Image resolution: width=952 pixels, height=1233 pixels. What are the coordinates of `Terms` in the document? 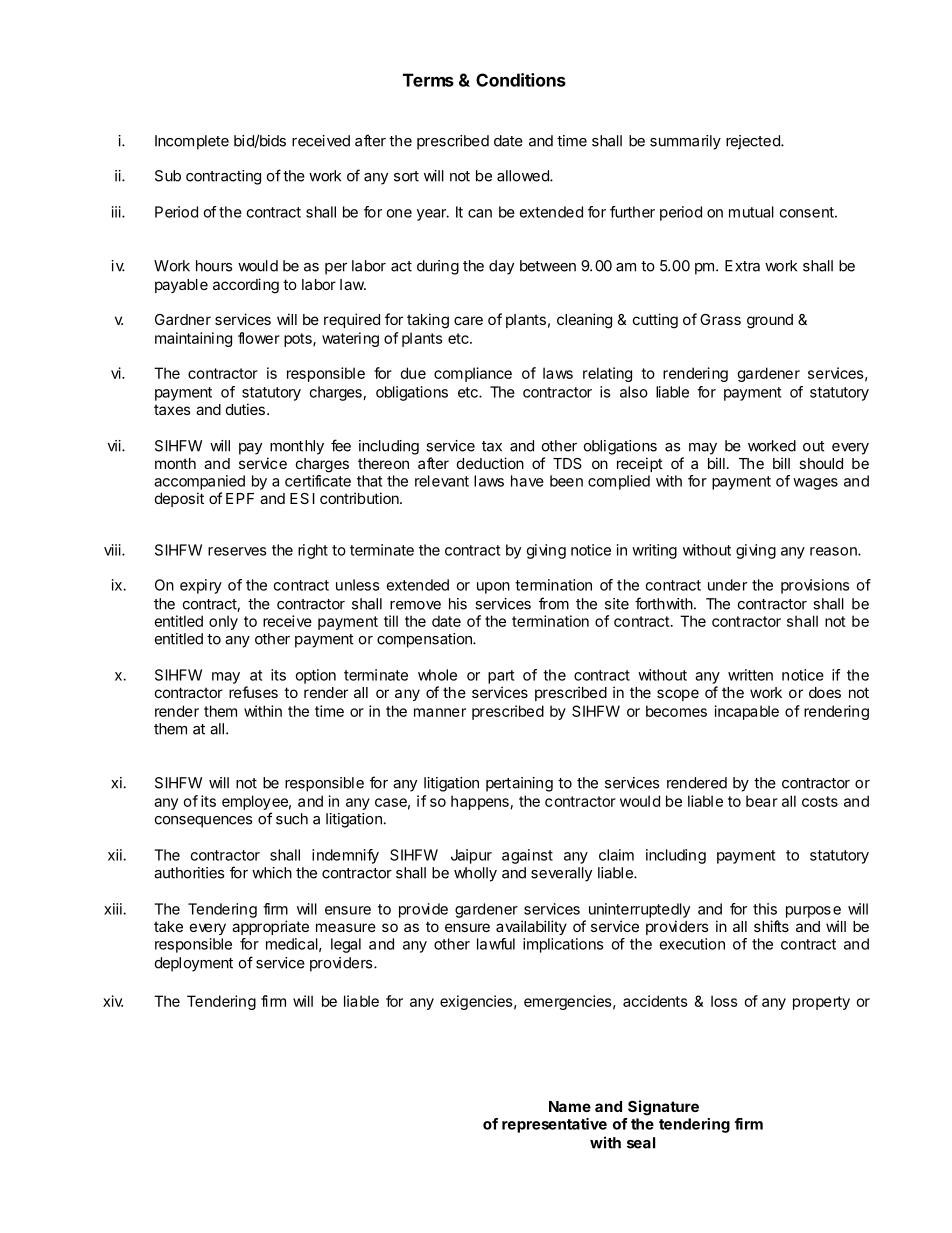 It's located at (428, 80).
